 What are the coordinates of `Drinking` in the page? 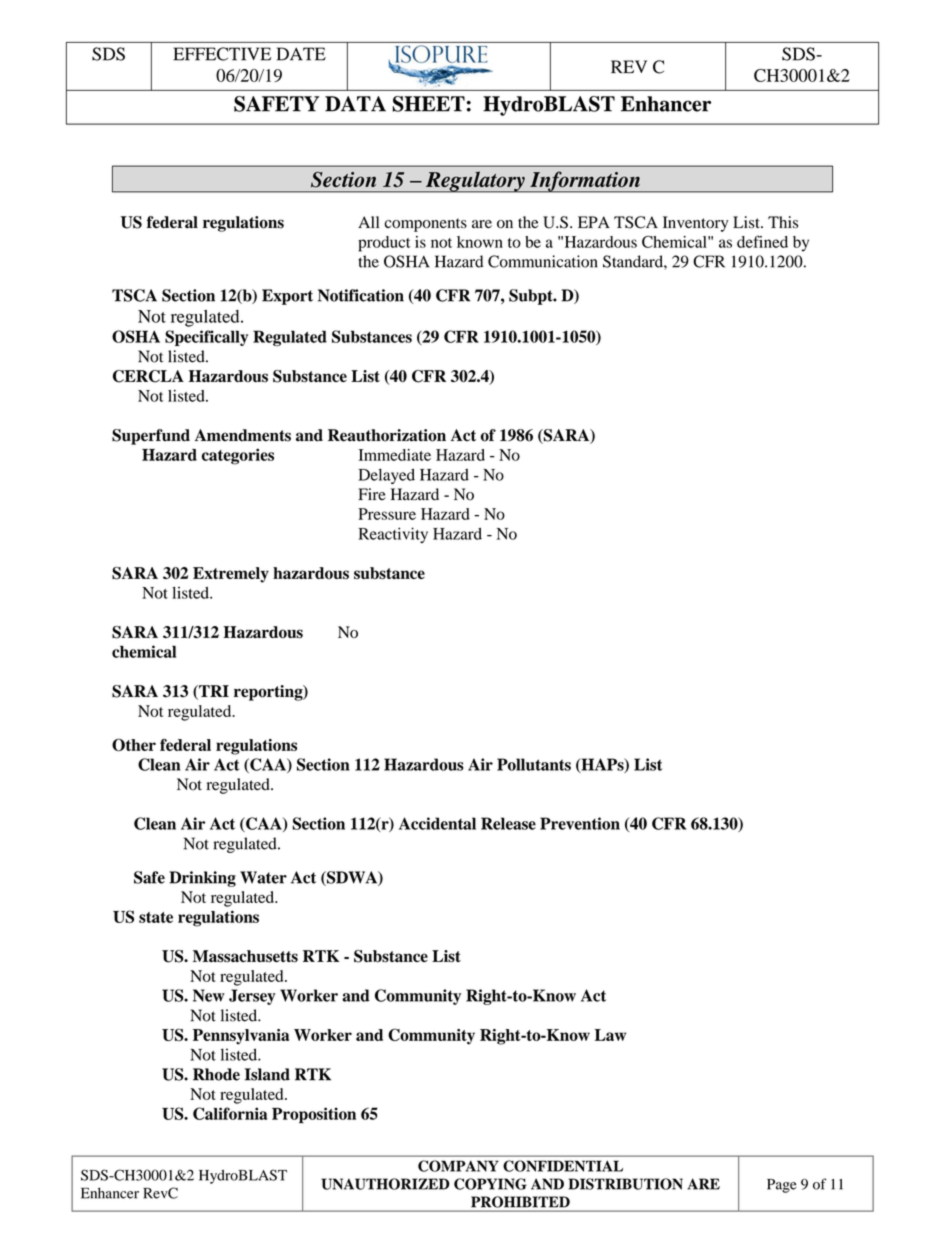 It's located at (202, 879).
